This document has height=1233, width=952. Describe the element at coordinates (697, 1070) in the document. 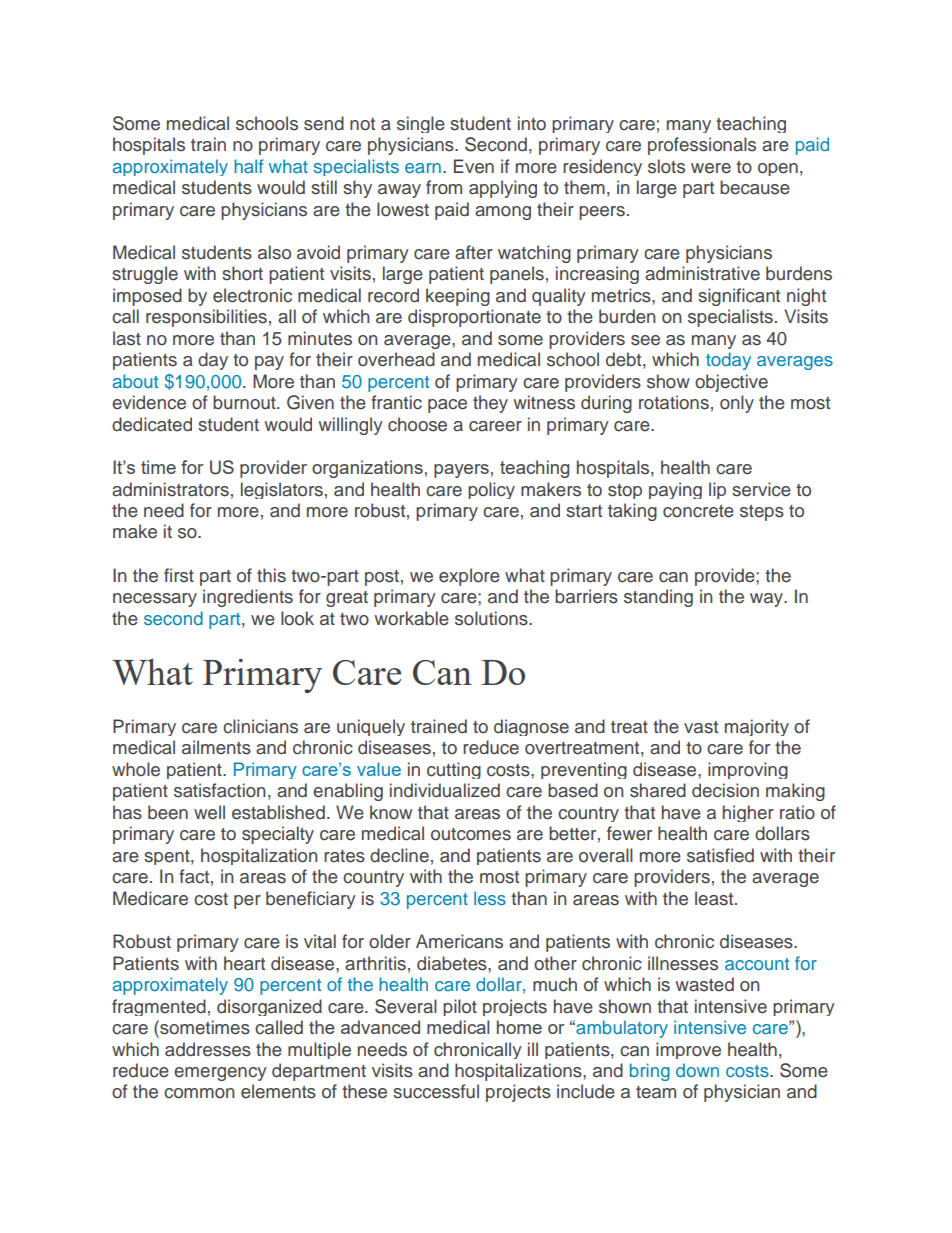

I see `down` at that location.
